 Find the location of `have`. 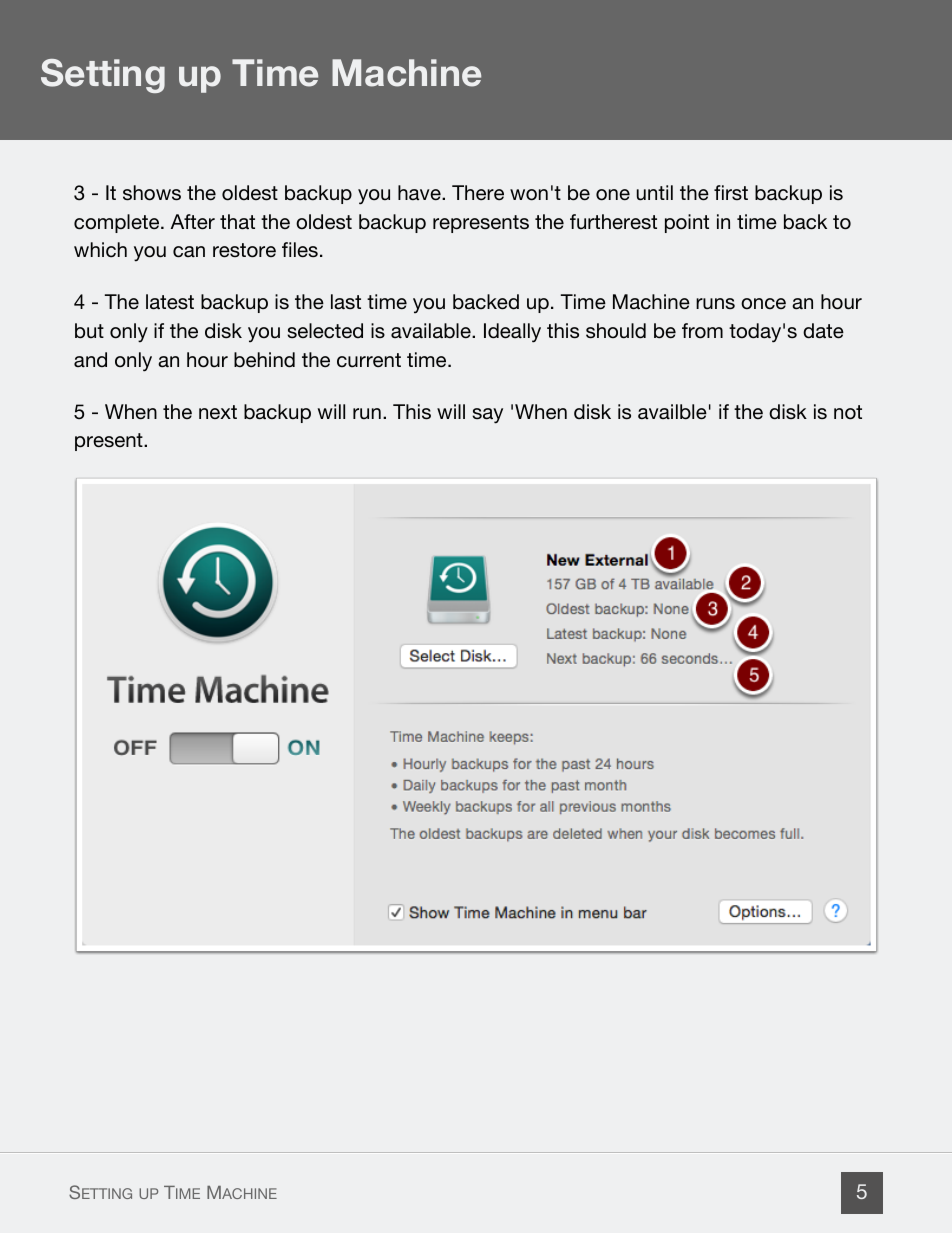

have is located at coordinates (420, 193).
